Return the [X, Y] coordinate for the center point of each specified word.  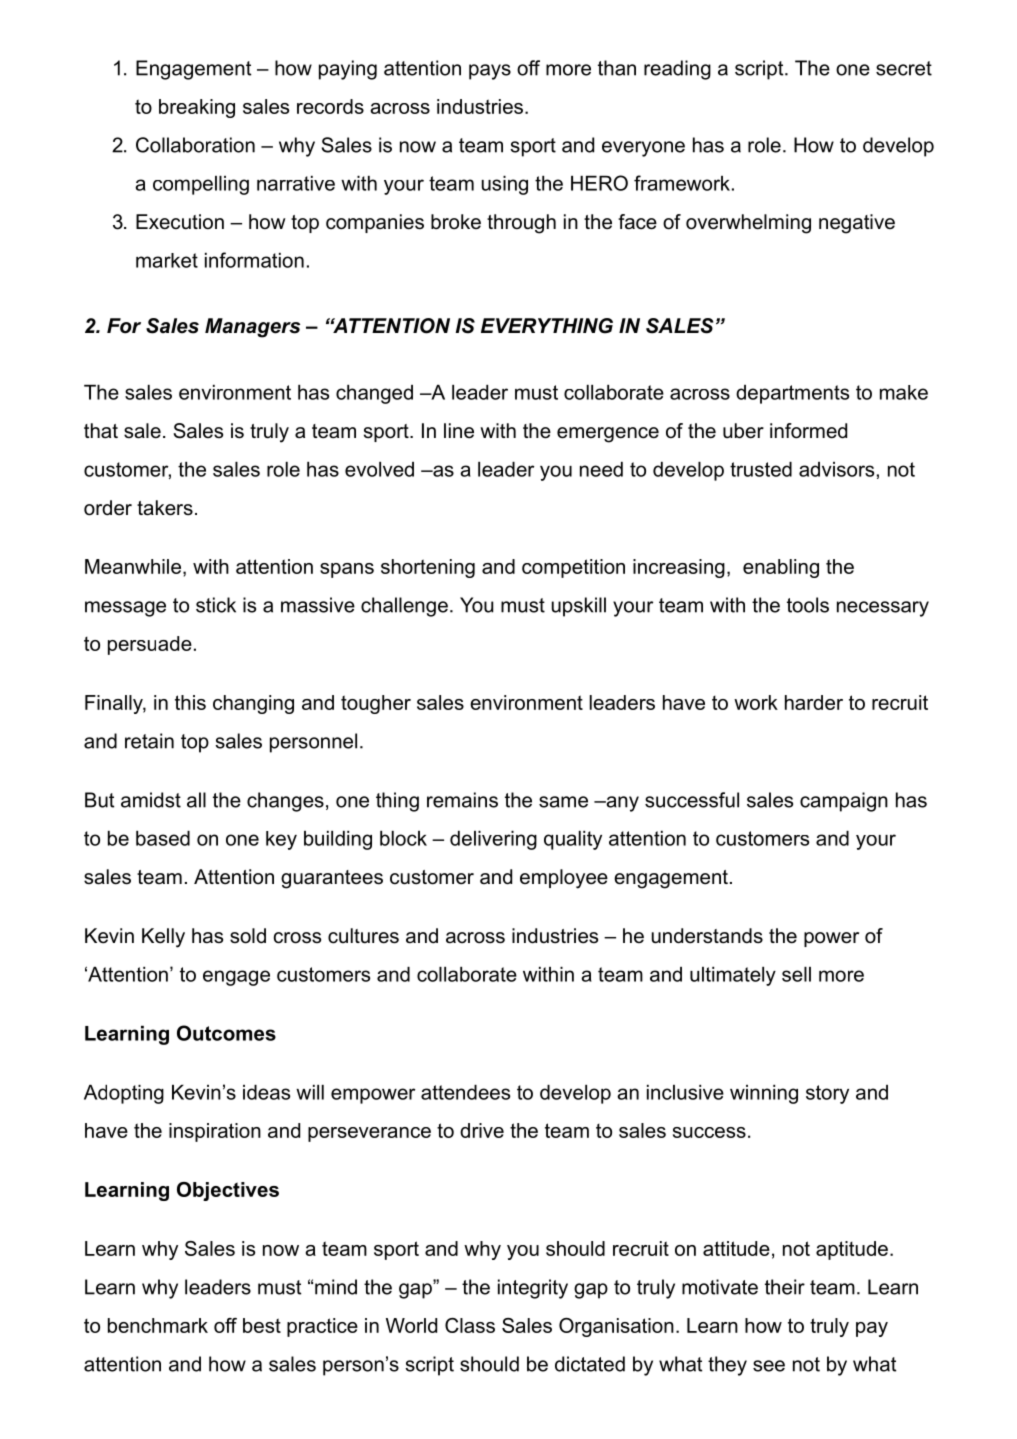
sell [796, 974]
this [190, 702]
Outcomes [226, 1033]
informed [808, 431]
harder [814, 702]
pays [490, 72]
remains [462, 800]
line [459, 431]
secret [904, 68]
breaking [197, 108]
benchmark [158, 1325]
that [101, 431]
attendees [465, 1092]
